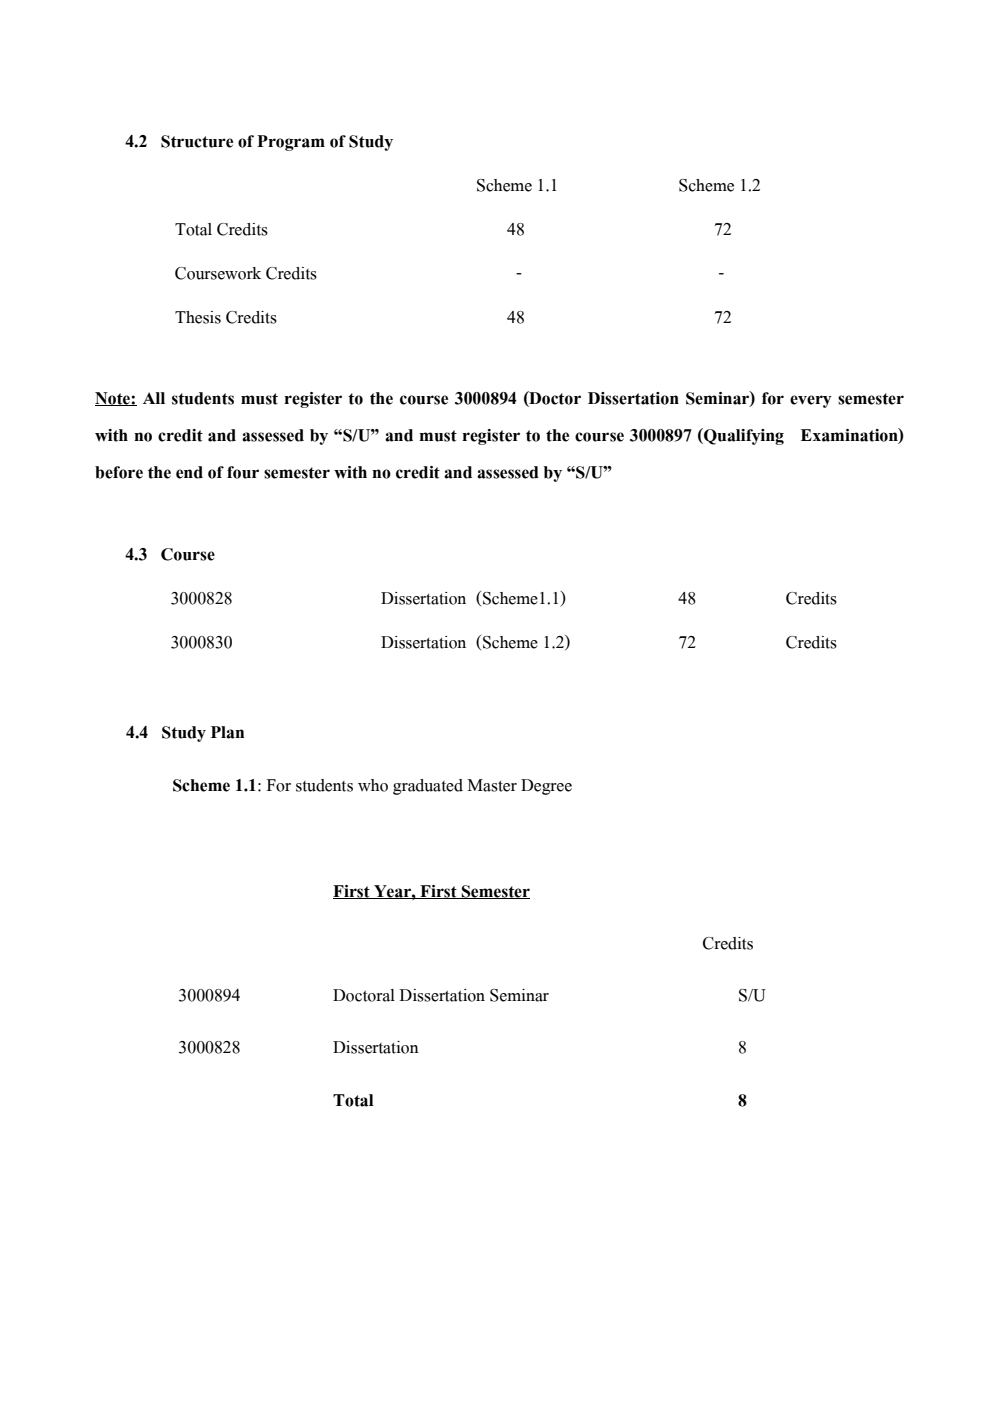  I want to click on Program, so click(291, 143).
